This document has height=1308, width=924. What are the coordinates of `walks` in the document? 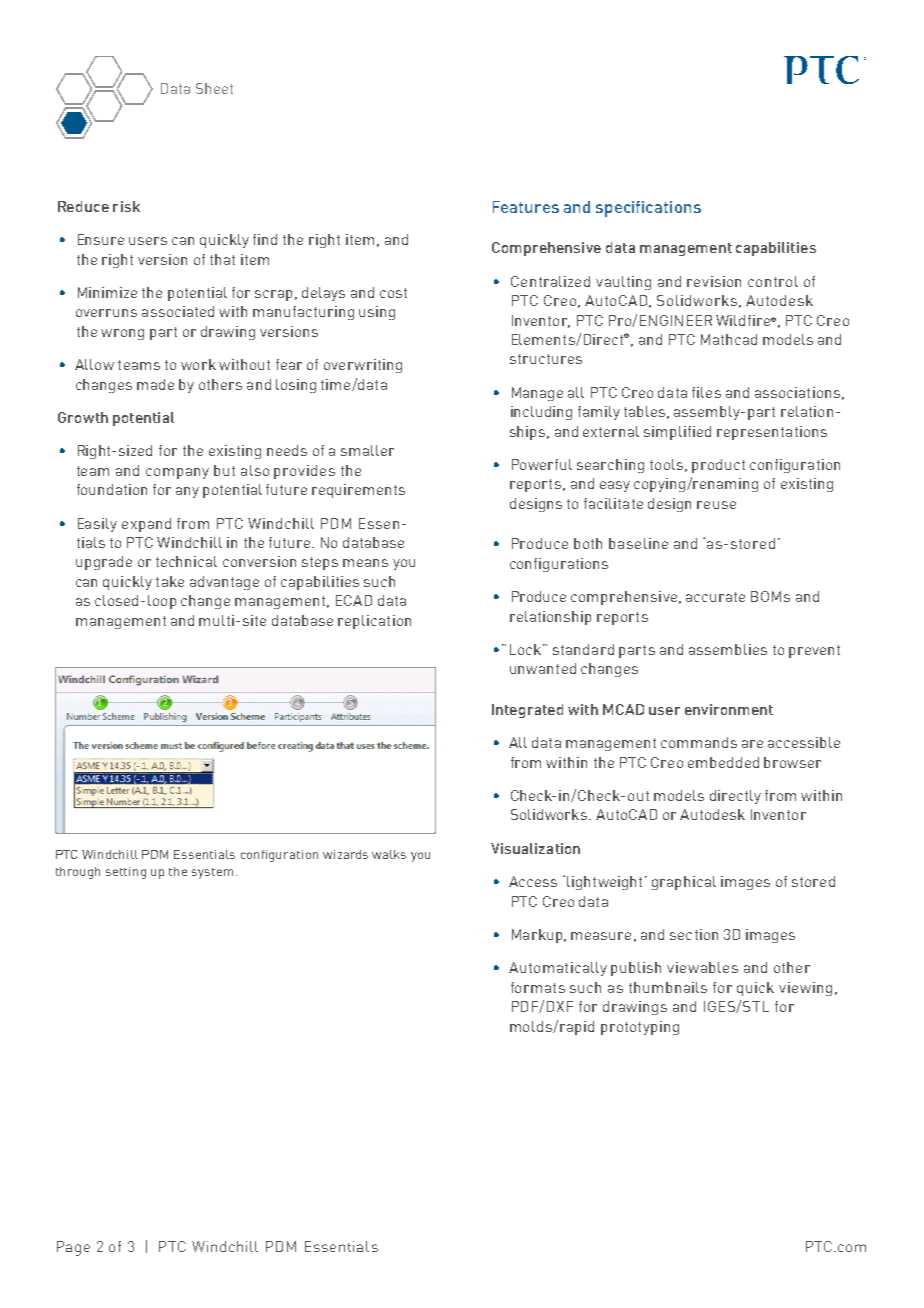 It's located at (389, 854).
